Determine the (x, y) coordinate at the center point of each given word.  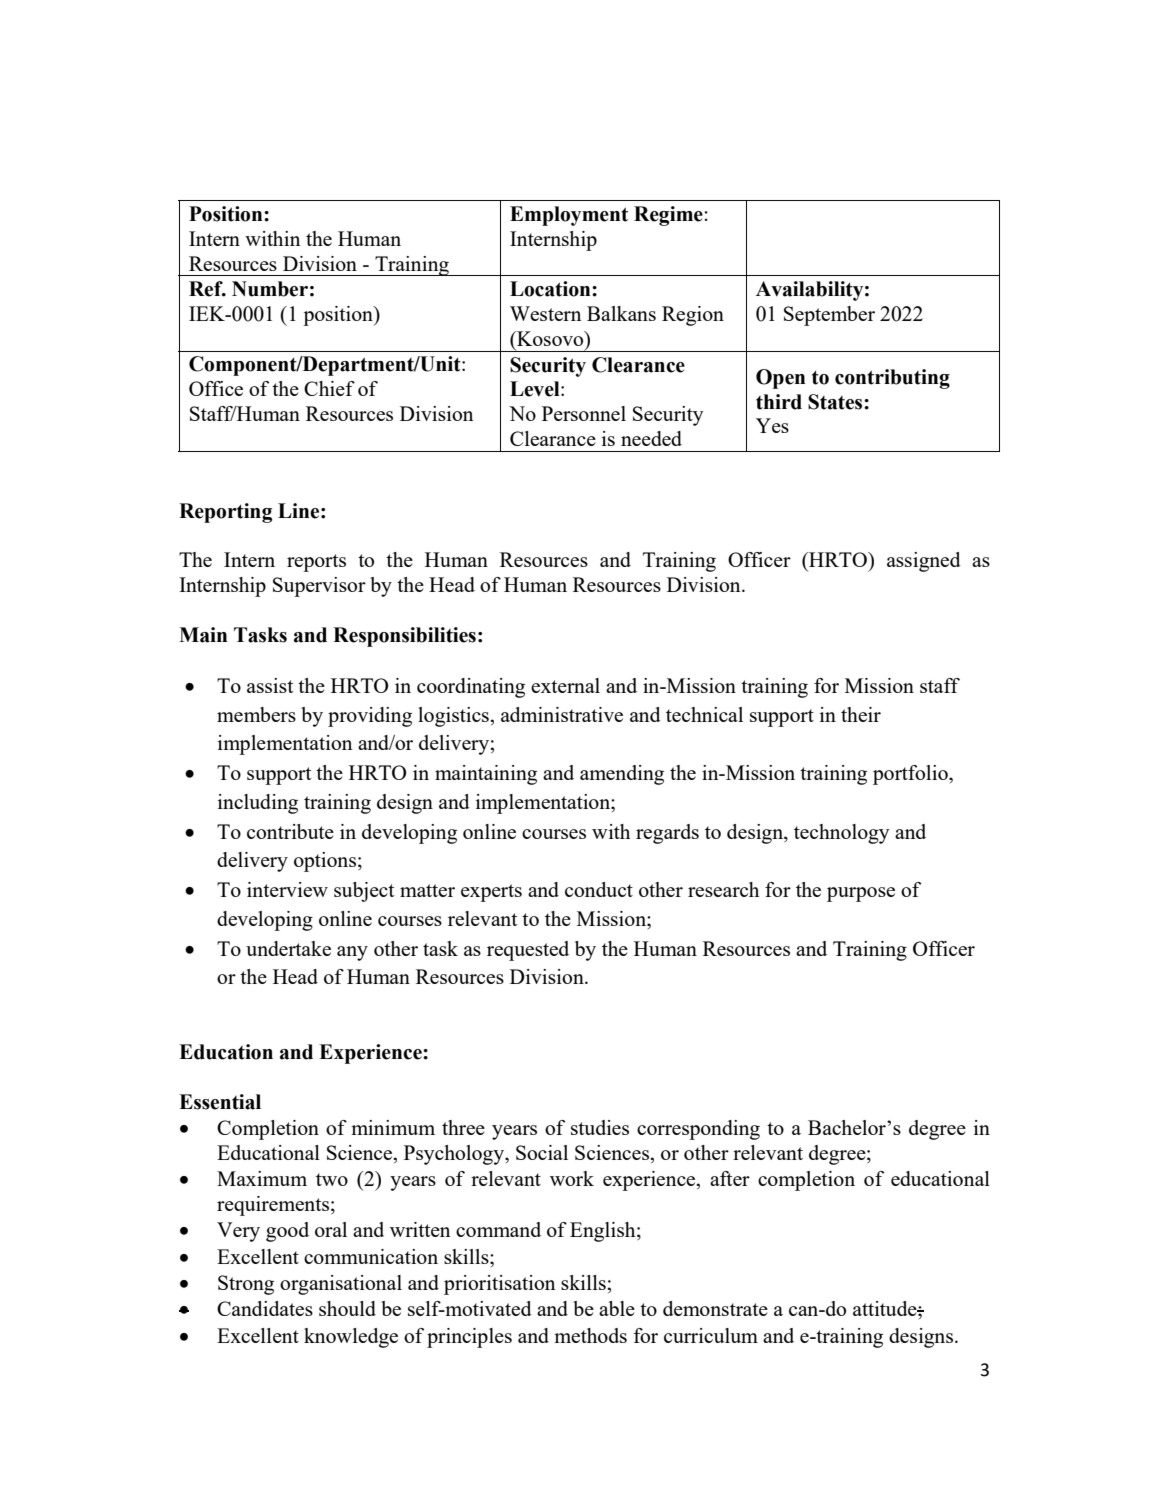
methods (590, 1335)
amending (622, 775)
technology (842, 834)
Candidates (265, 1308)
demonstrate (715, 1308)
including (258, 804)
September (829, 316)
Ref (207, 289)
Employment (569, 216)
